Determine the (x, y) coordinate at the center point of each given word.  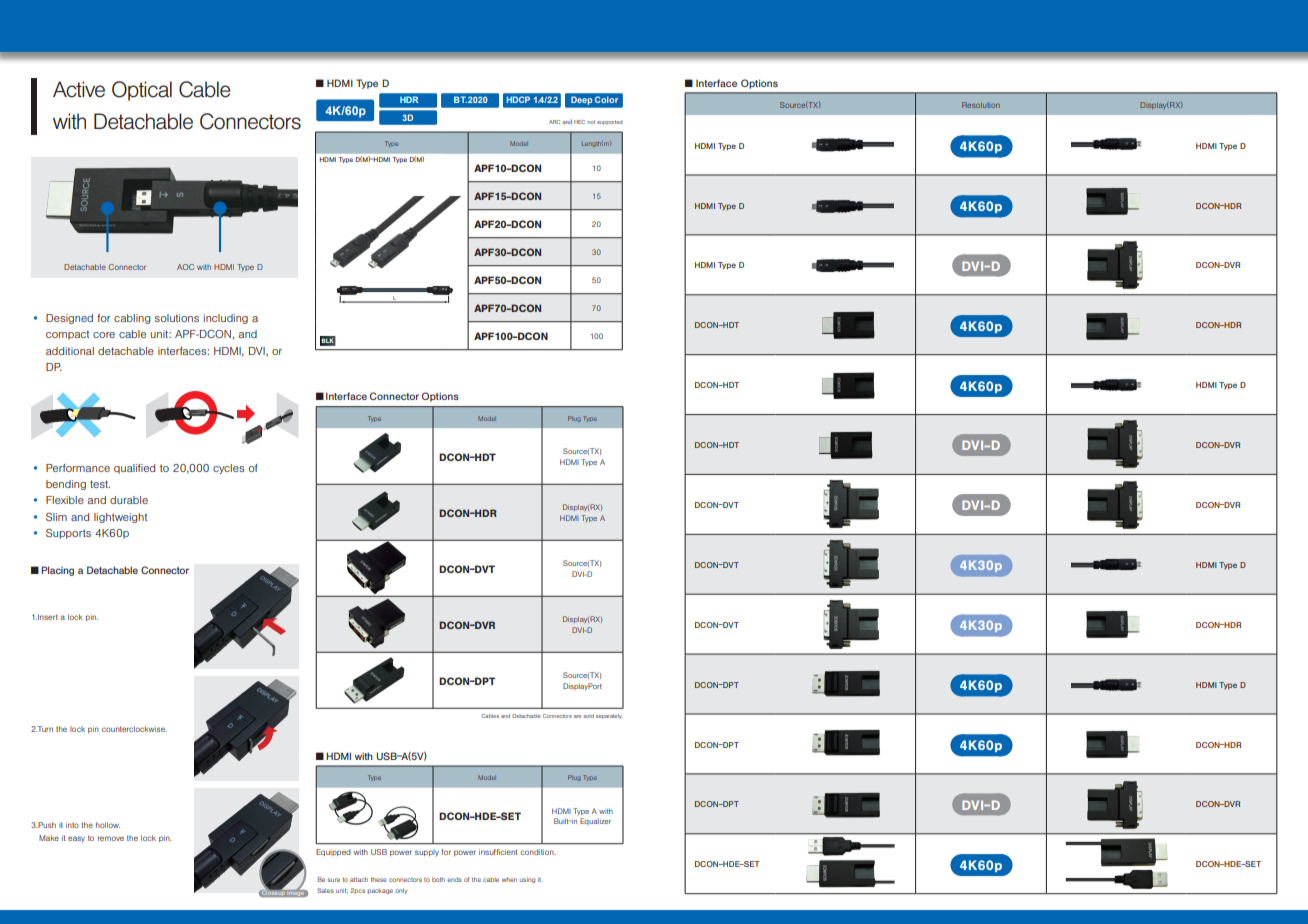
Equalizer (595, 821)
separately (609, 716)
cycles (228, 469)
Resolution (981, 105)
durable (129, 500)
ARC (554, 122)
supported (610, 122)
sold (588, 716)
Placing (57, 571)
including (225, 319)
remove (111, 838)
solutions (177, 318)
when (509, 880)
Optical (142, 91)
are (577, 716)
